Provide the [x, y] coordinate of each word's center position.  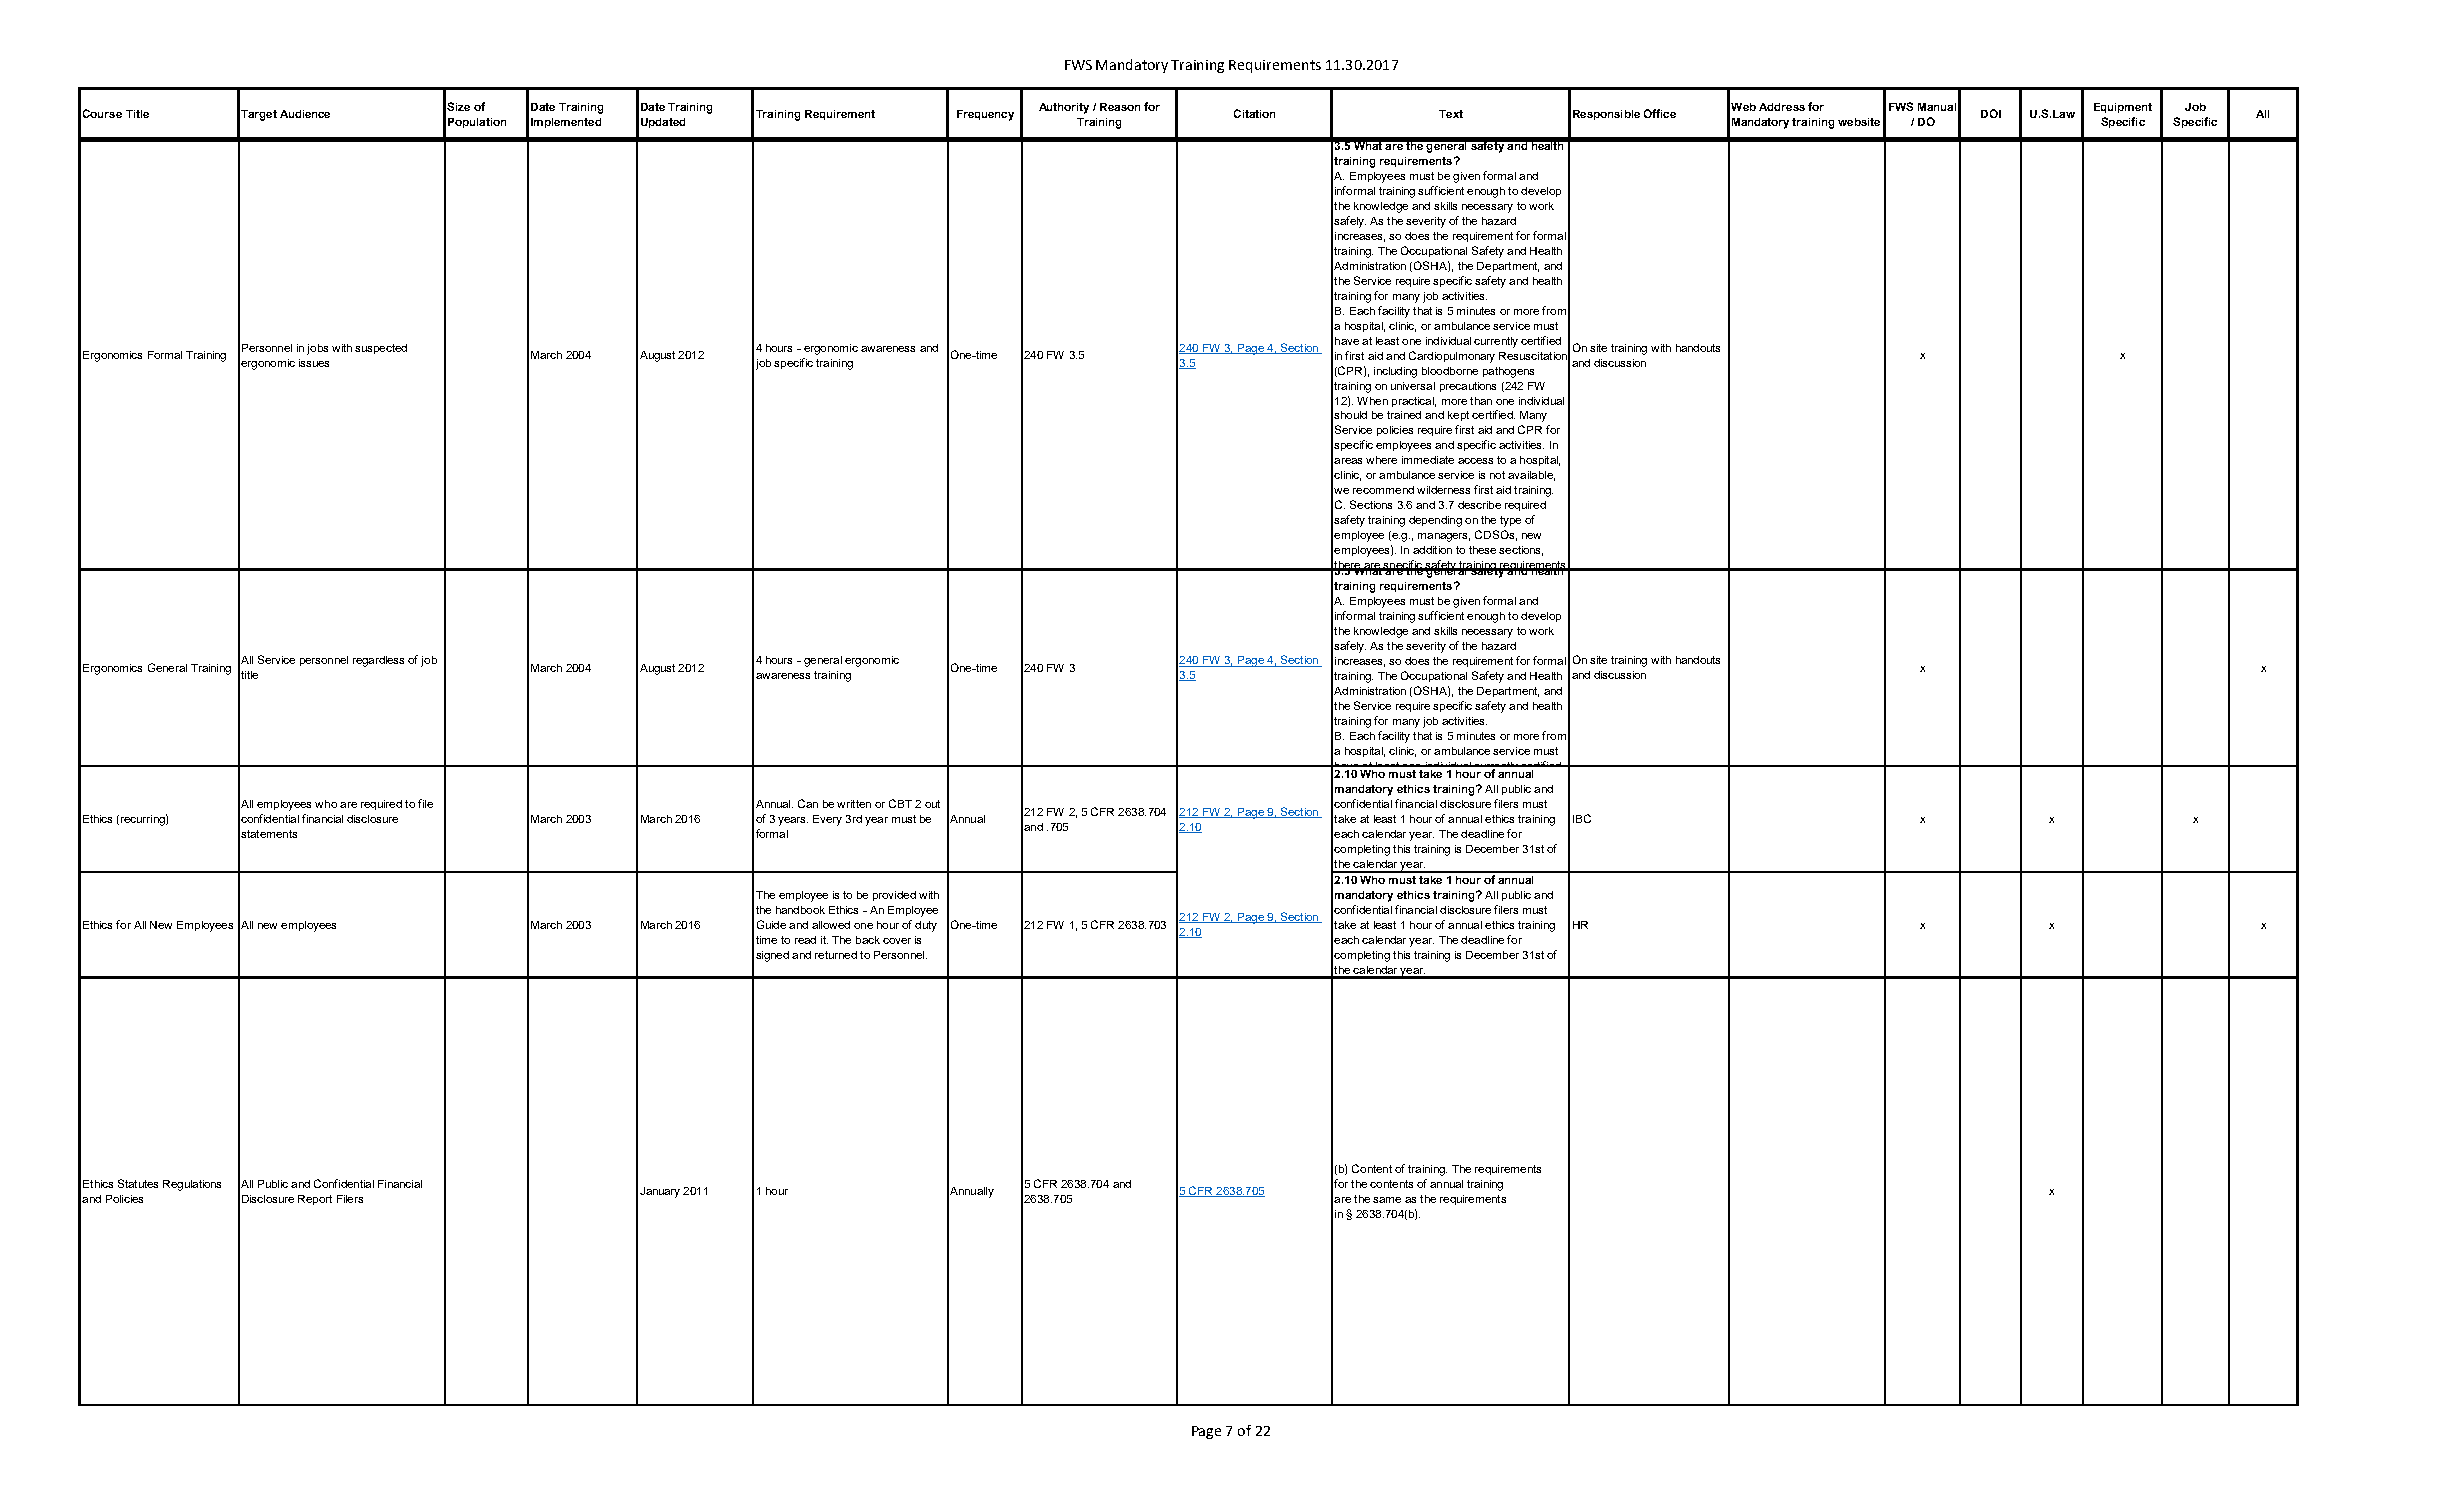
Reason [1120, 107]
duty [926, 926]
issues [314, 363]
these [1482, 550]
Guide [771, 924]
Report [315, 1200]
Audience [305, 114]
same [1387, 1200]
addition [1432, 550]
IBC [1582, 818]
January [660, 1192]
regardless [378, 661]
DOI [1991, 113]
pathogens [1508, 372]
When [1372, 401]
